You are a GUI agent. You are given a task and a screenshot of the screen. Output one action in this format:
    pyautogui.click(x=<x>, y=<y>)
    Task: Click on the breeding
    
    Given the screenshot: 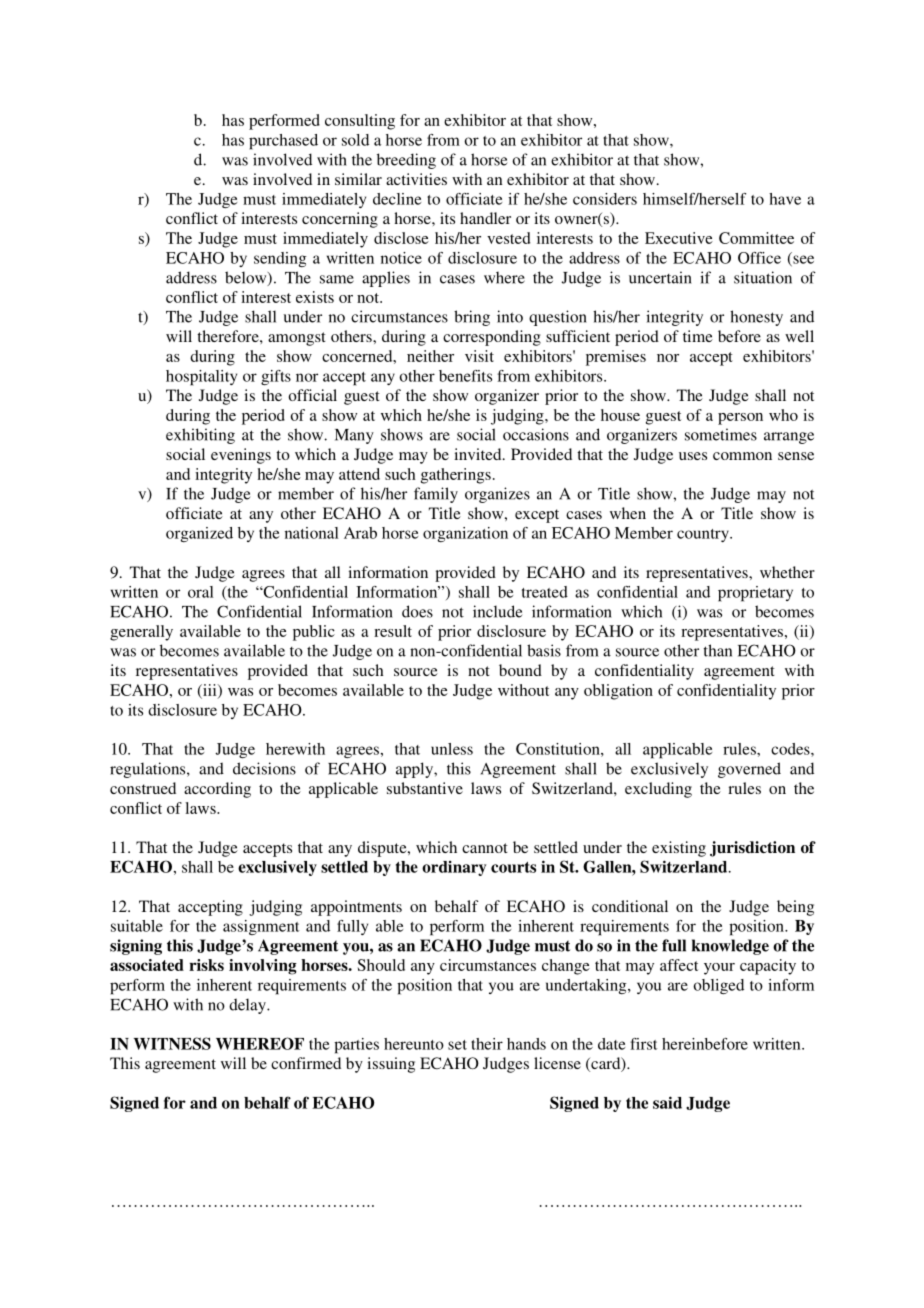 What is the action you would take?
    pyautogui.click(x=406, y=161)
